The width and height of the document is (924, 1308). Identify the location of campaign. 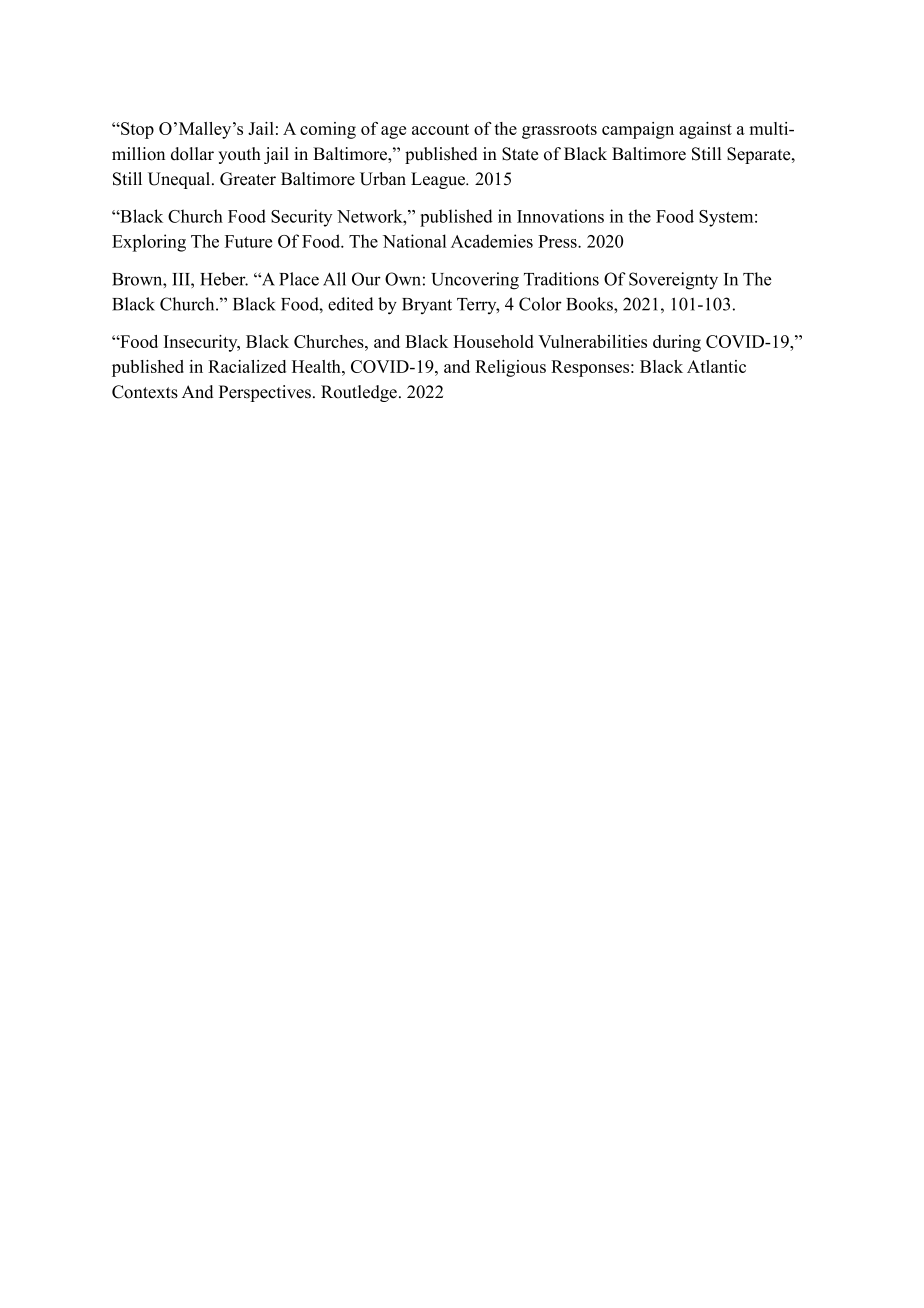
(638, 130).
